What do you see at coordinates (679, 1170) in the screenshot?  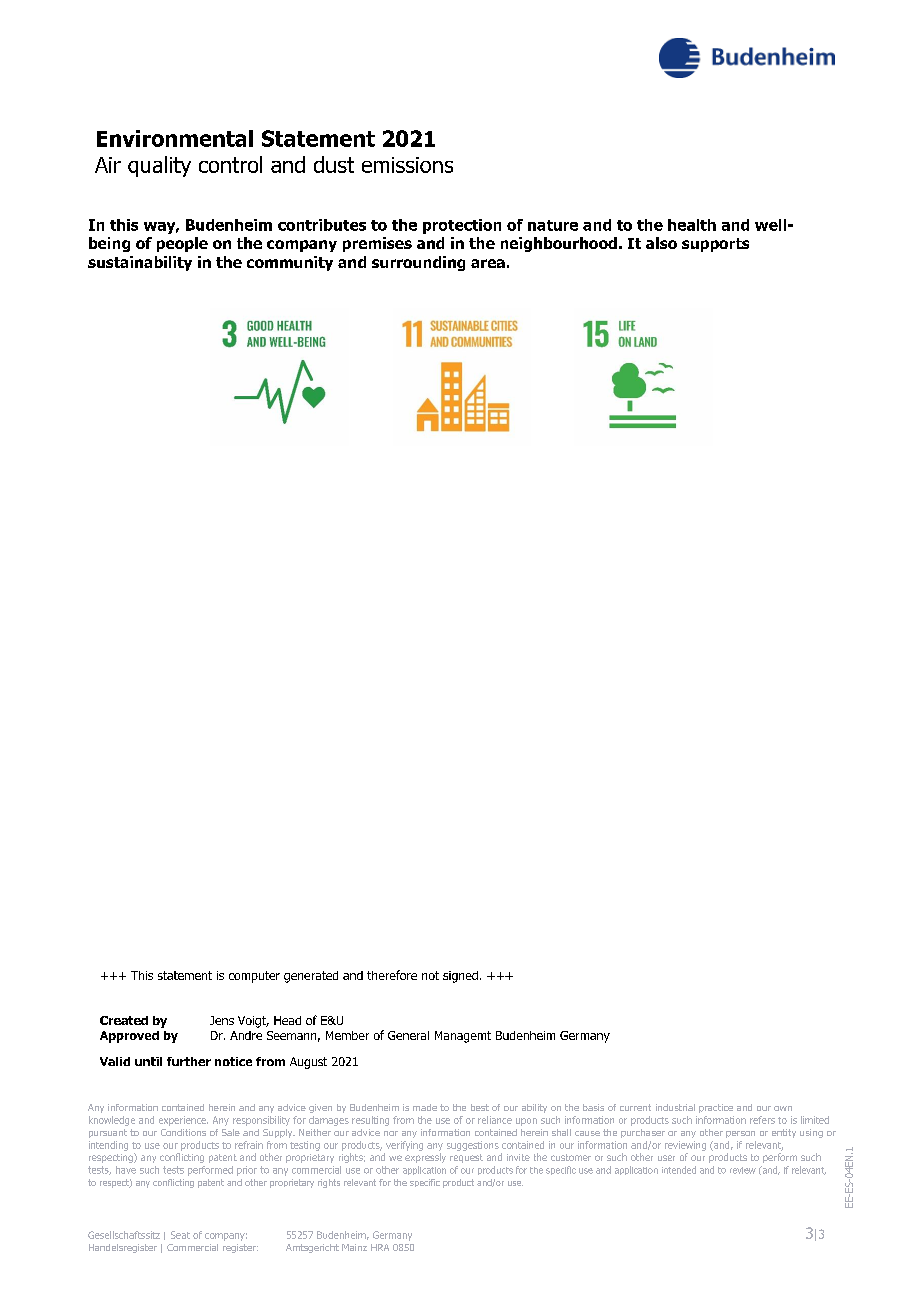 I see `intended` at bounding box center [679, 1170].
